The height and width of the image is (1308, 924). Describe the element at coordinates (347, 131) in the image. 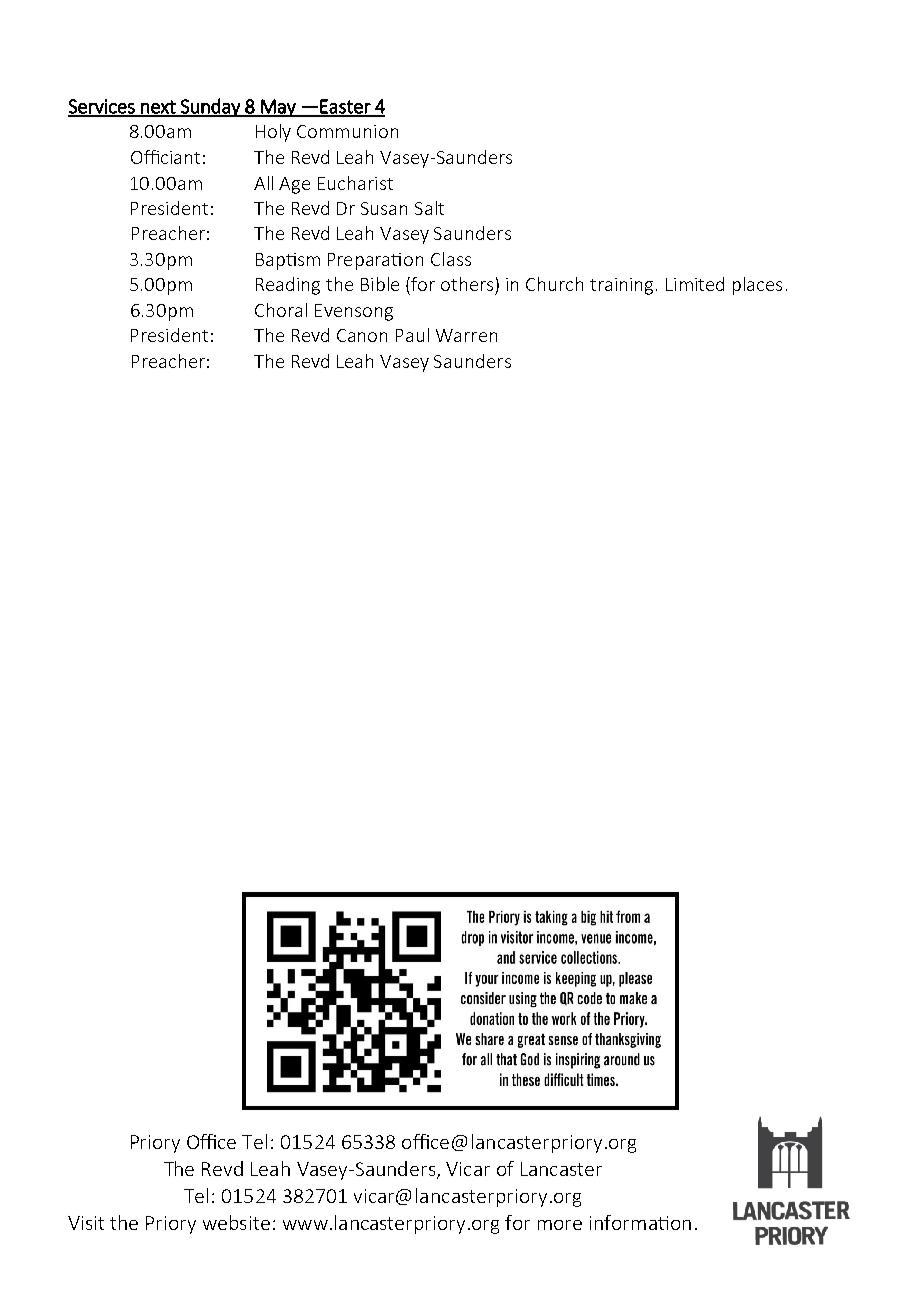

I see `Communion` at that location.
